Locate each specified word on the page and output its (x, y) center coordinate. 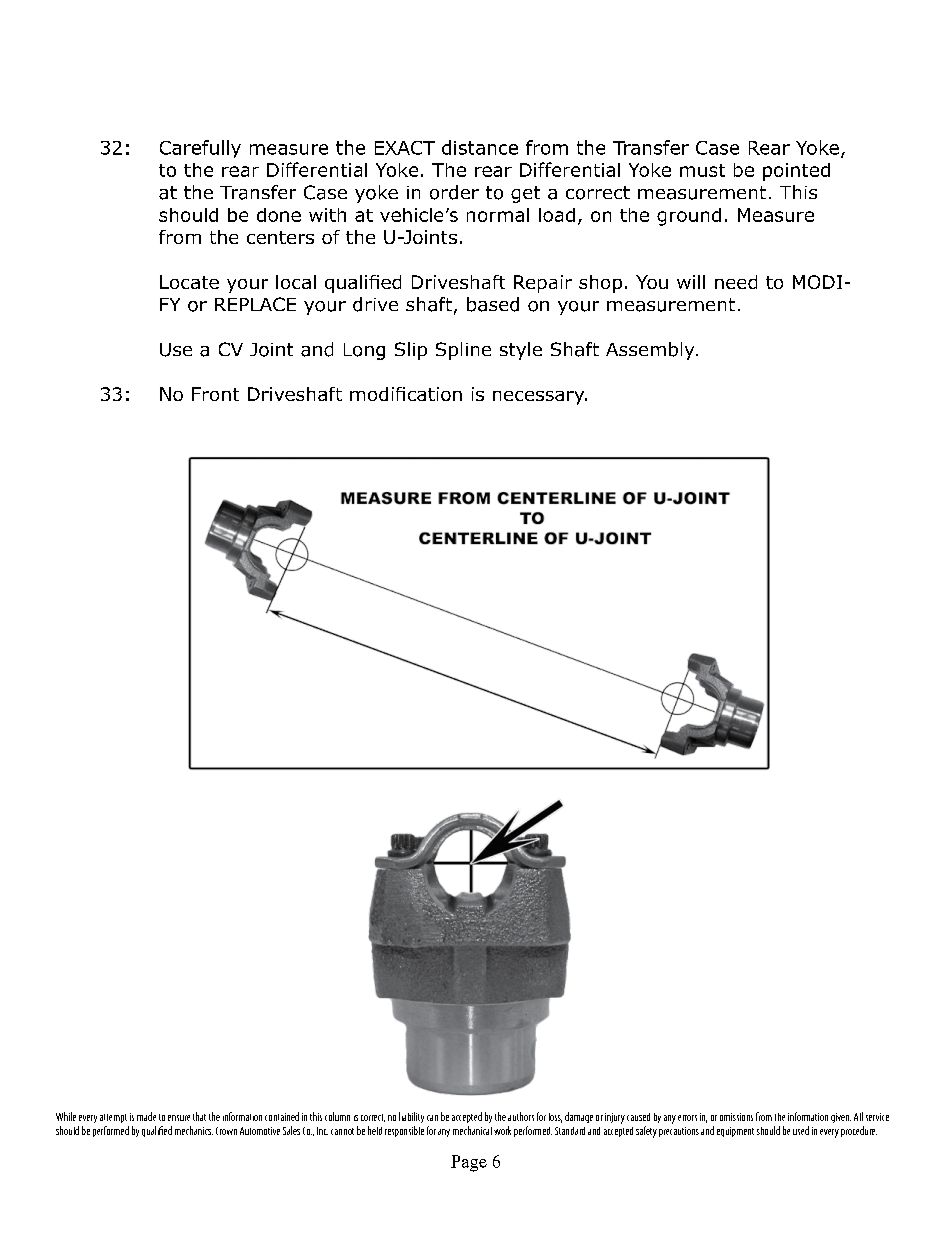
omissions (736, 1117)
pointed (796, 172)
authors (521, 1116)
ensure (179, 1118)
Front (215, 394)
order (454, 192)
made (146, 1116)
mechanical (472, 1130)
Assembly (651, 351)
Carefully (200, 149)
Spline (463, 351)
